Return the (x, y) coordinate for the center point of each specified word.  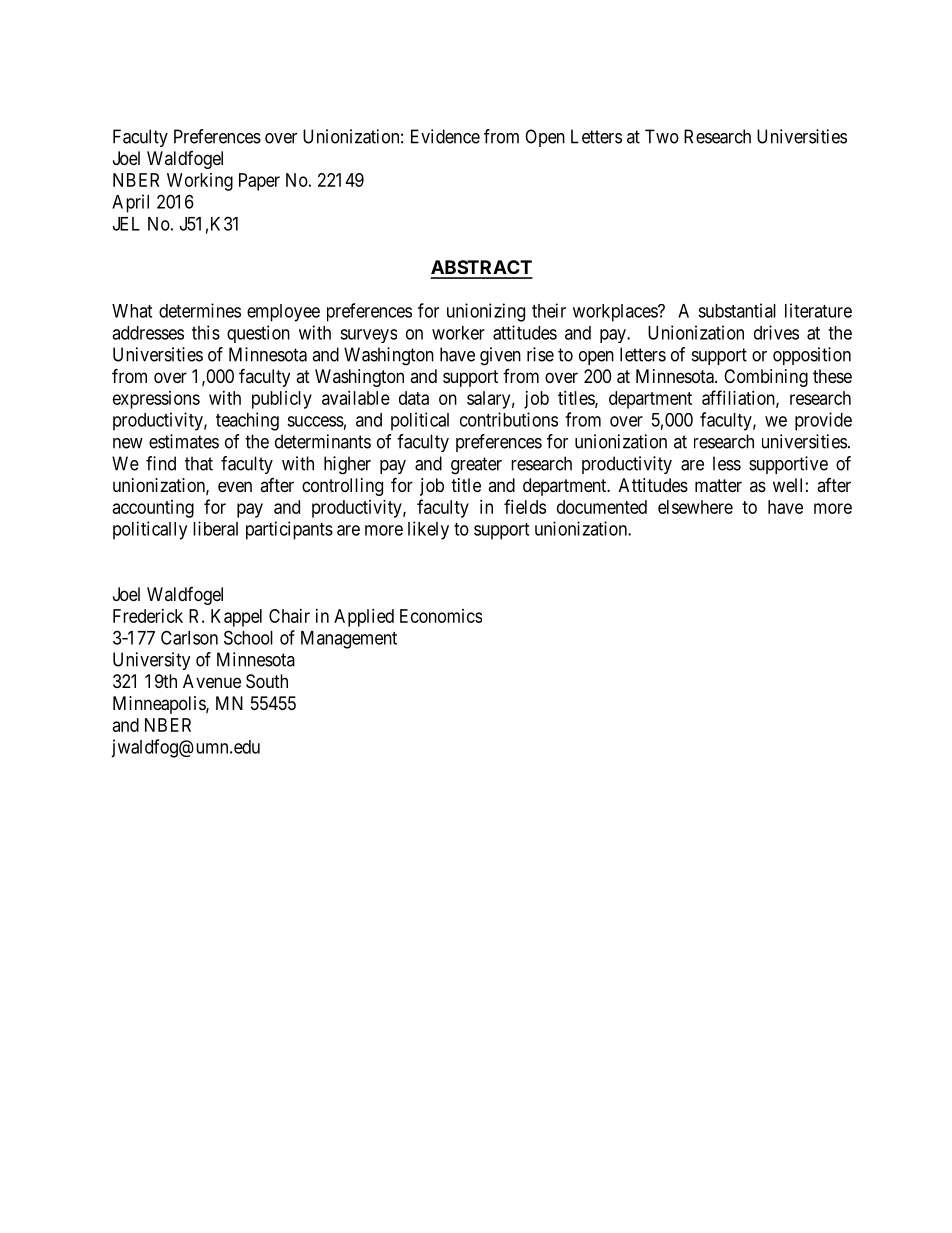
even (235, 486)
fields (525, 506)
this (206, 332)
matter (718, 486)
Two (662, 136)
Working (200, 182)
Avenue (212, 681)
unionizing (486, 312)
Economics (441, 616)
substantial (737, 310)
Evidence (445, 136)
